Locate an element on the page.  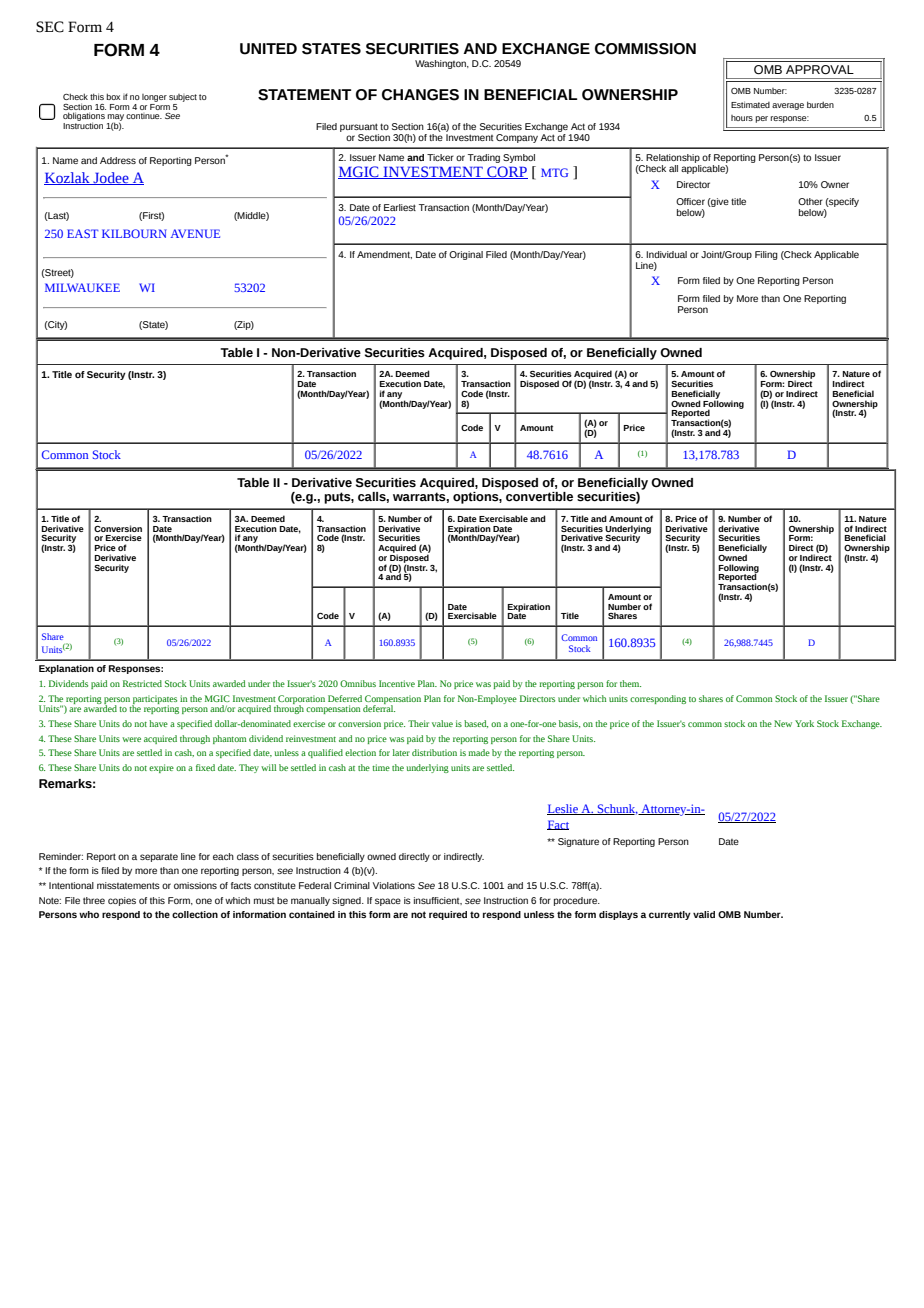
Estimated is located at coordinates (750, 104).
